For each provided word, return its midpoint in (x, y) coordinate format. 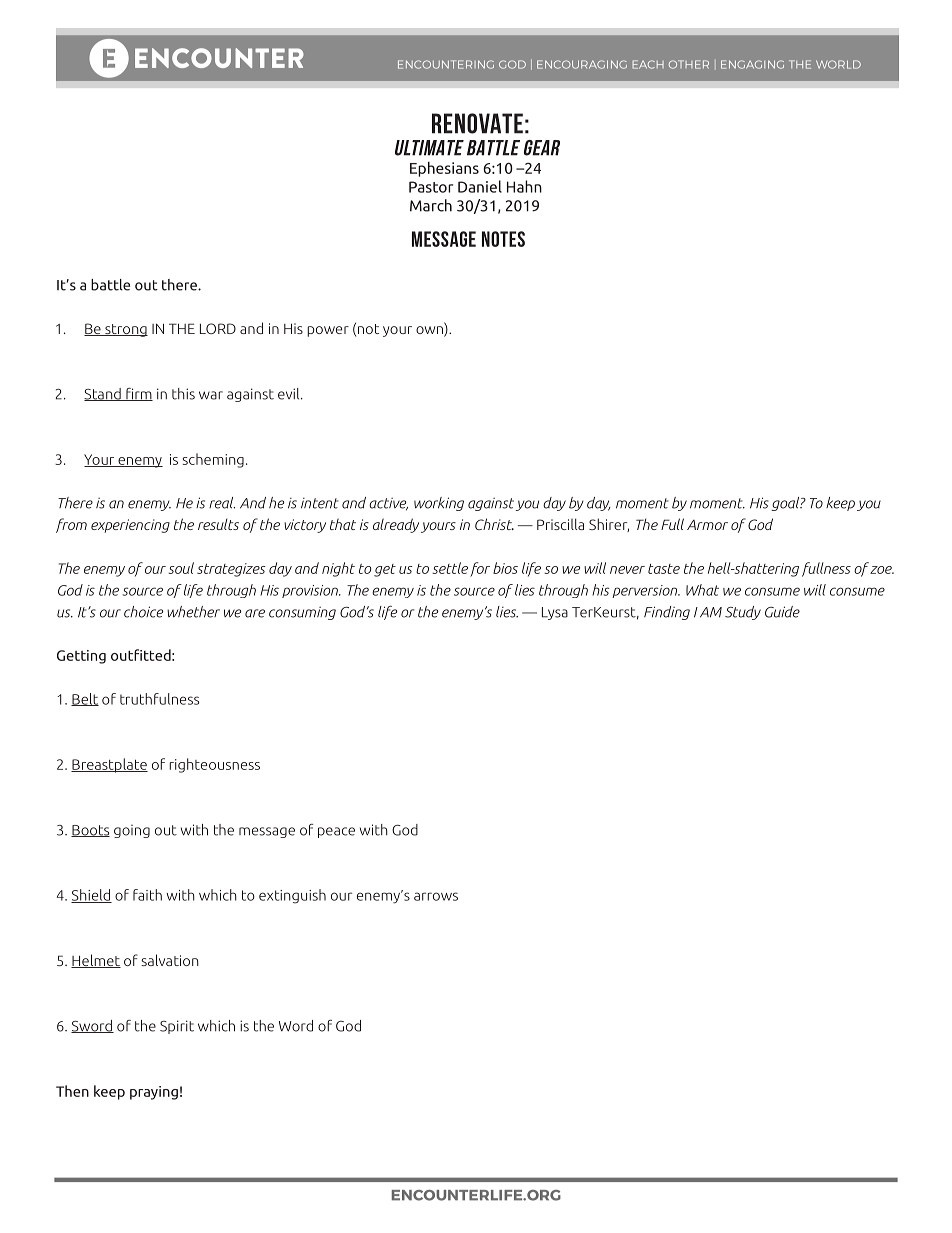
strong (125, 330)
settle (450, 568)
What (702, 590)
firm (138, 394)
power (328, 331)
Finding (667, 613)
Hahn (524, 186)
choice (143, 612)
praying (154, 1093)
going (132, 831)
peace (336, 832)
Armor (707, 525)
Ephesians (444, 169)
